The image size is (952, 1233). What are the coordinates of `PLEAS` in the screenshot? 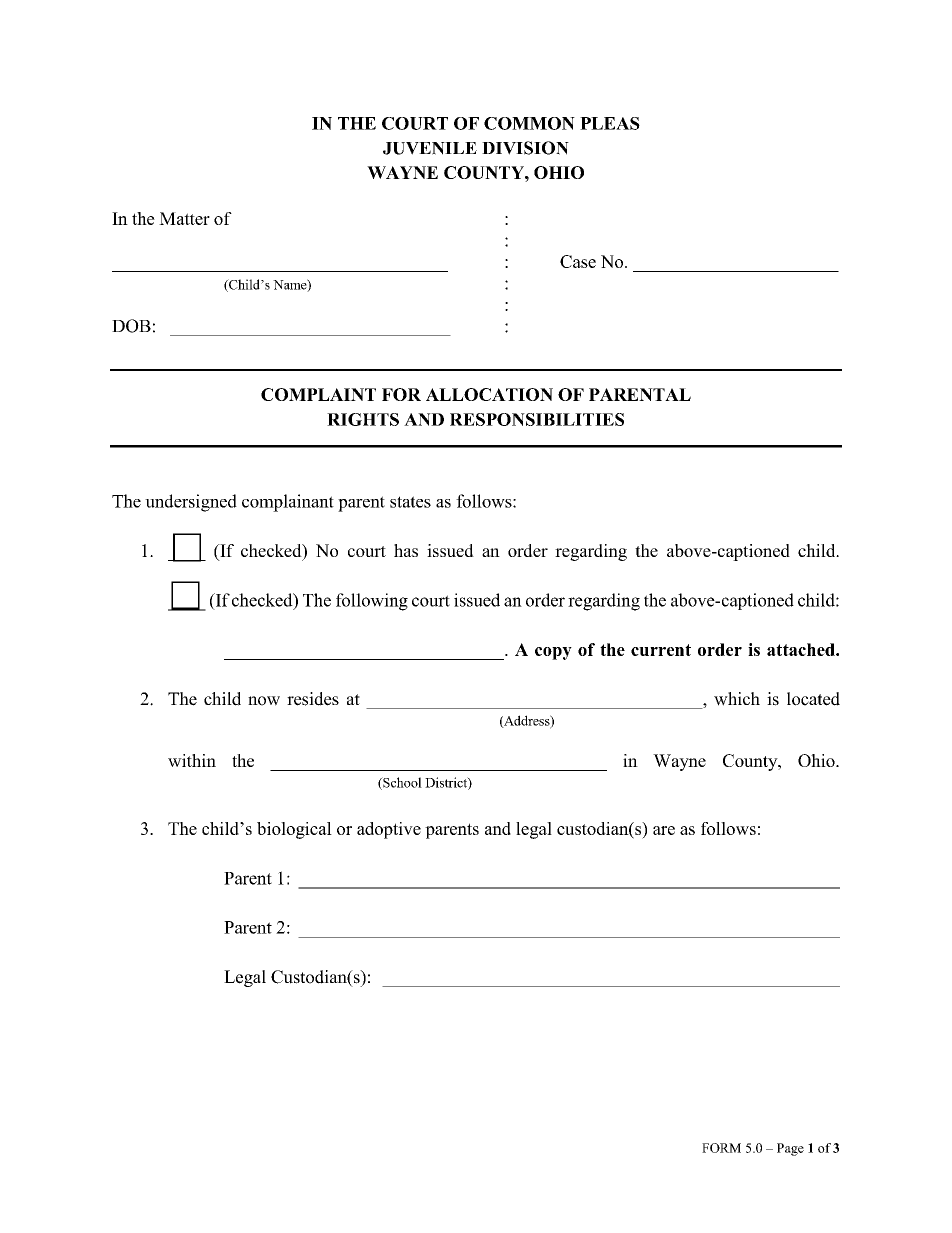 It's located at (610, 123).
